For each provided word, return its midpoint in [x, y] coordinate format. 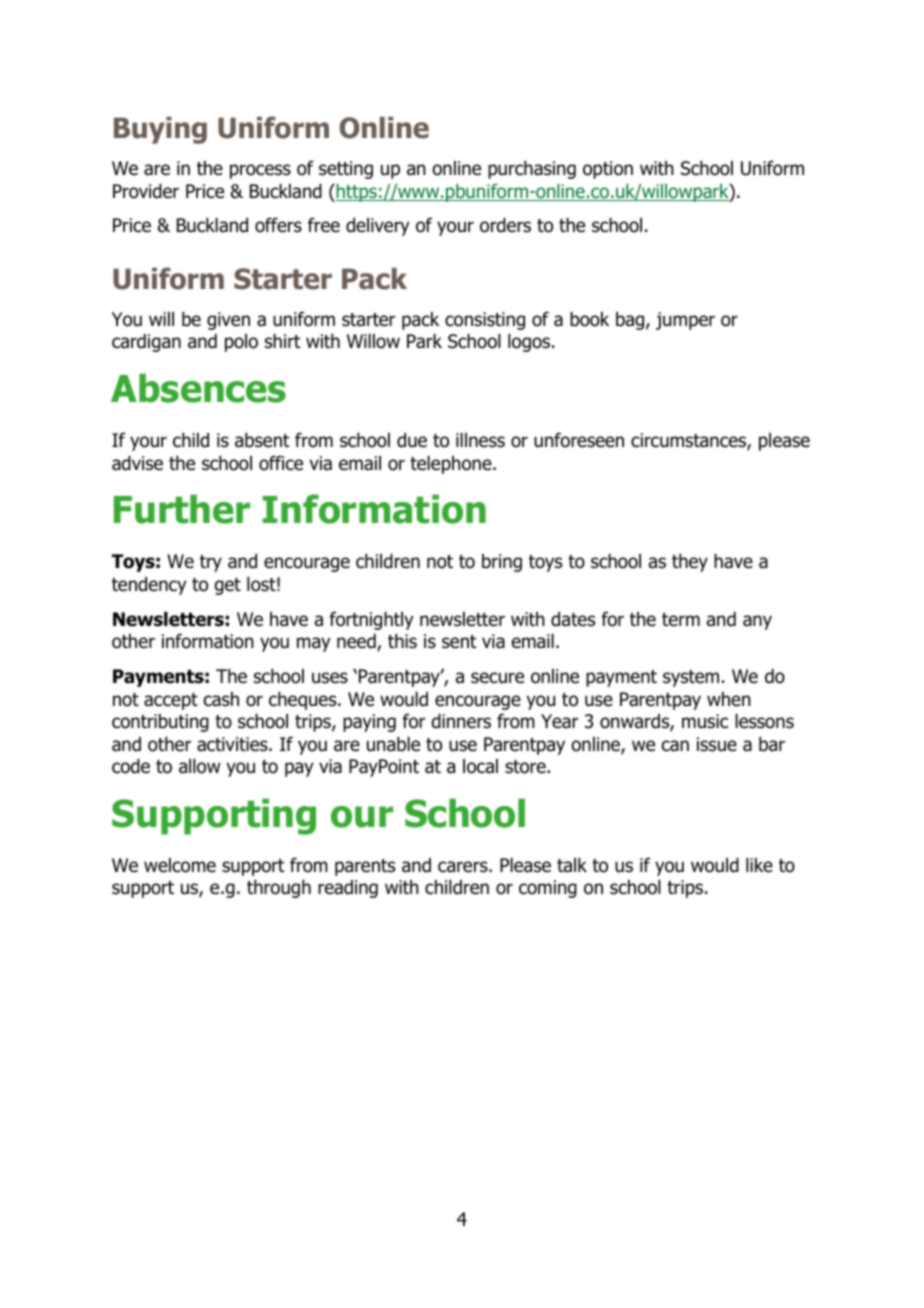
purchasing [532, 170]
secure [497, 678]
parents [365, 867]
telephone [452, 465]
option [608, 170]
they [690, 563]
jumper [685, 321]
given [228, 321]
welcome [180, 865]
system [691, 678]
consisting [485, 321]
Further [182, 509]
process [260, 171]
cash [221, 699]
